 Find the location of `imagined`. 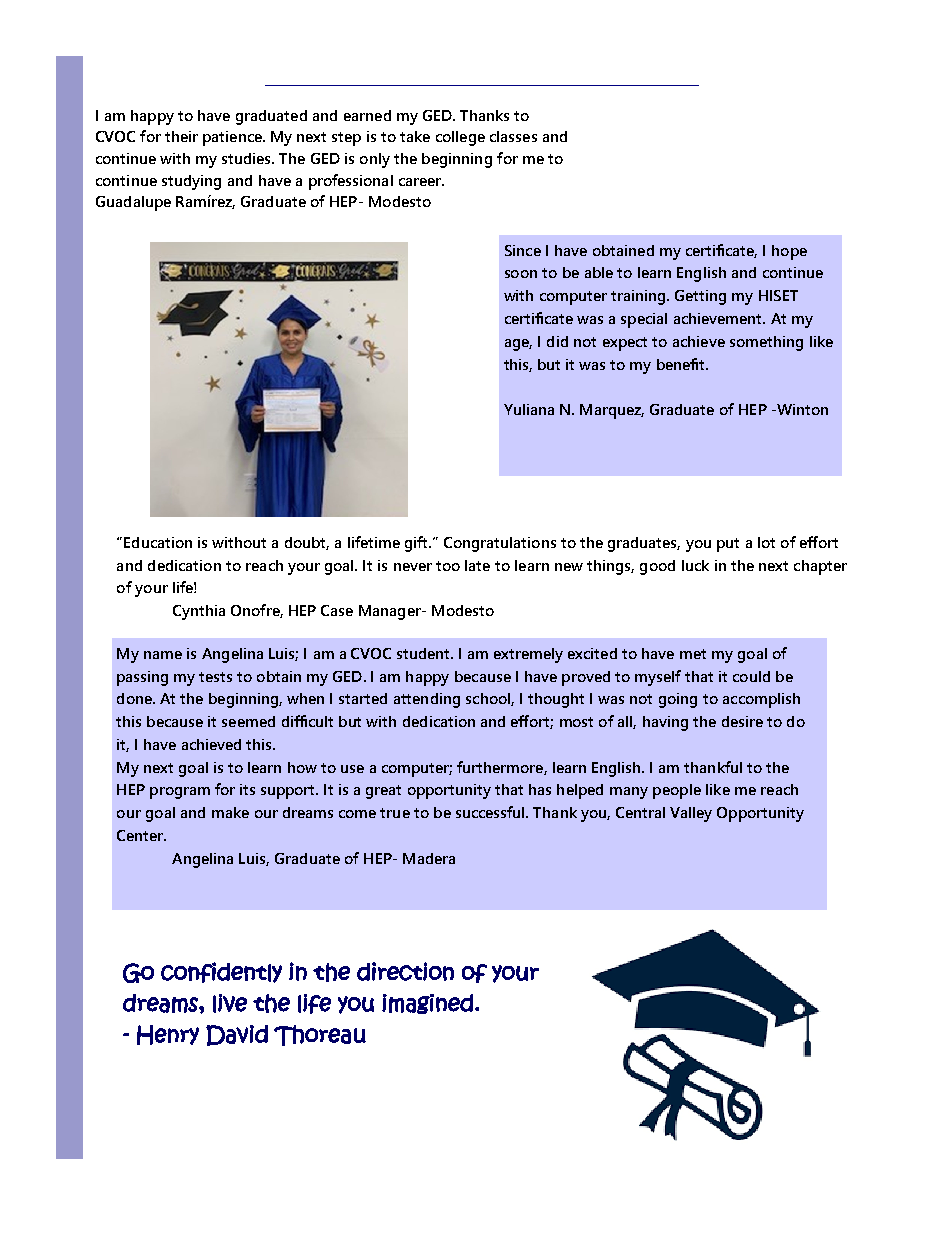

imagined is located at coordinates (427, 1004).
